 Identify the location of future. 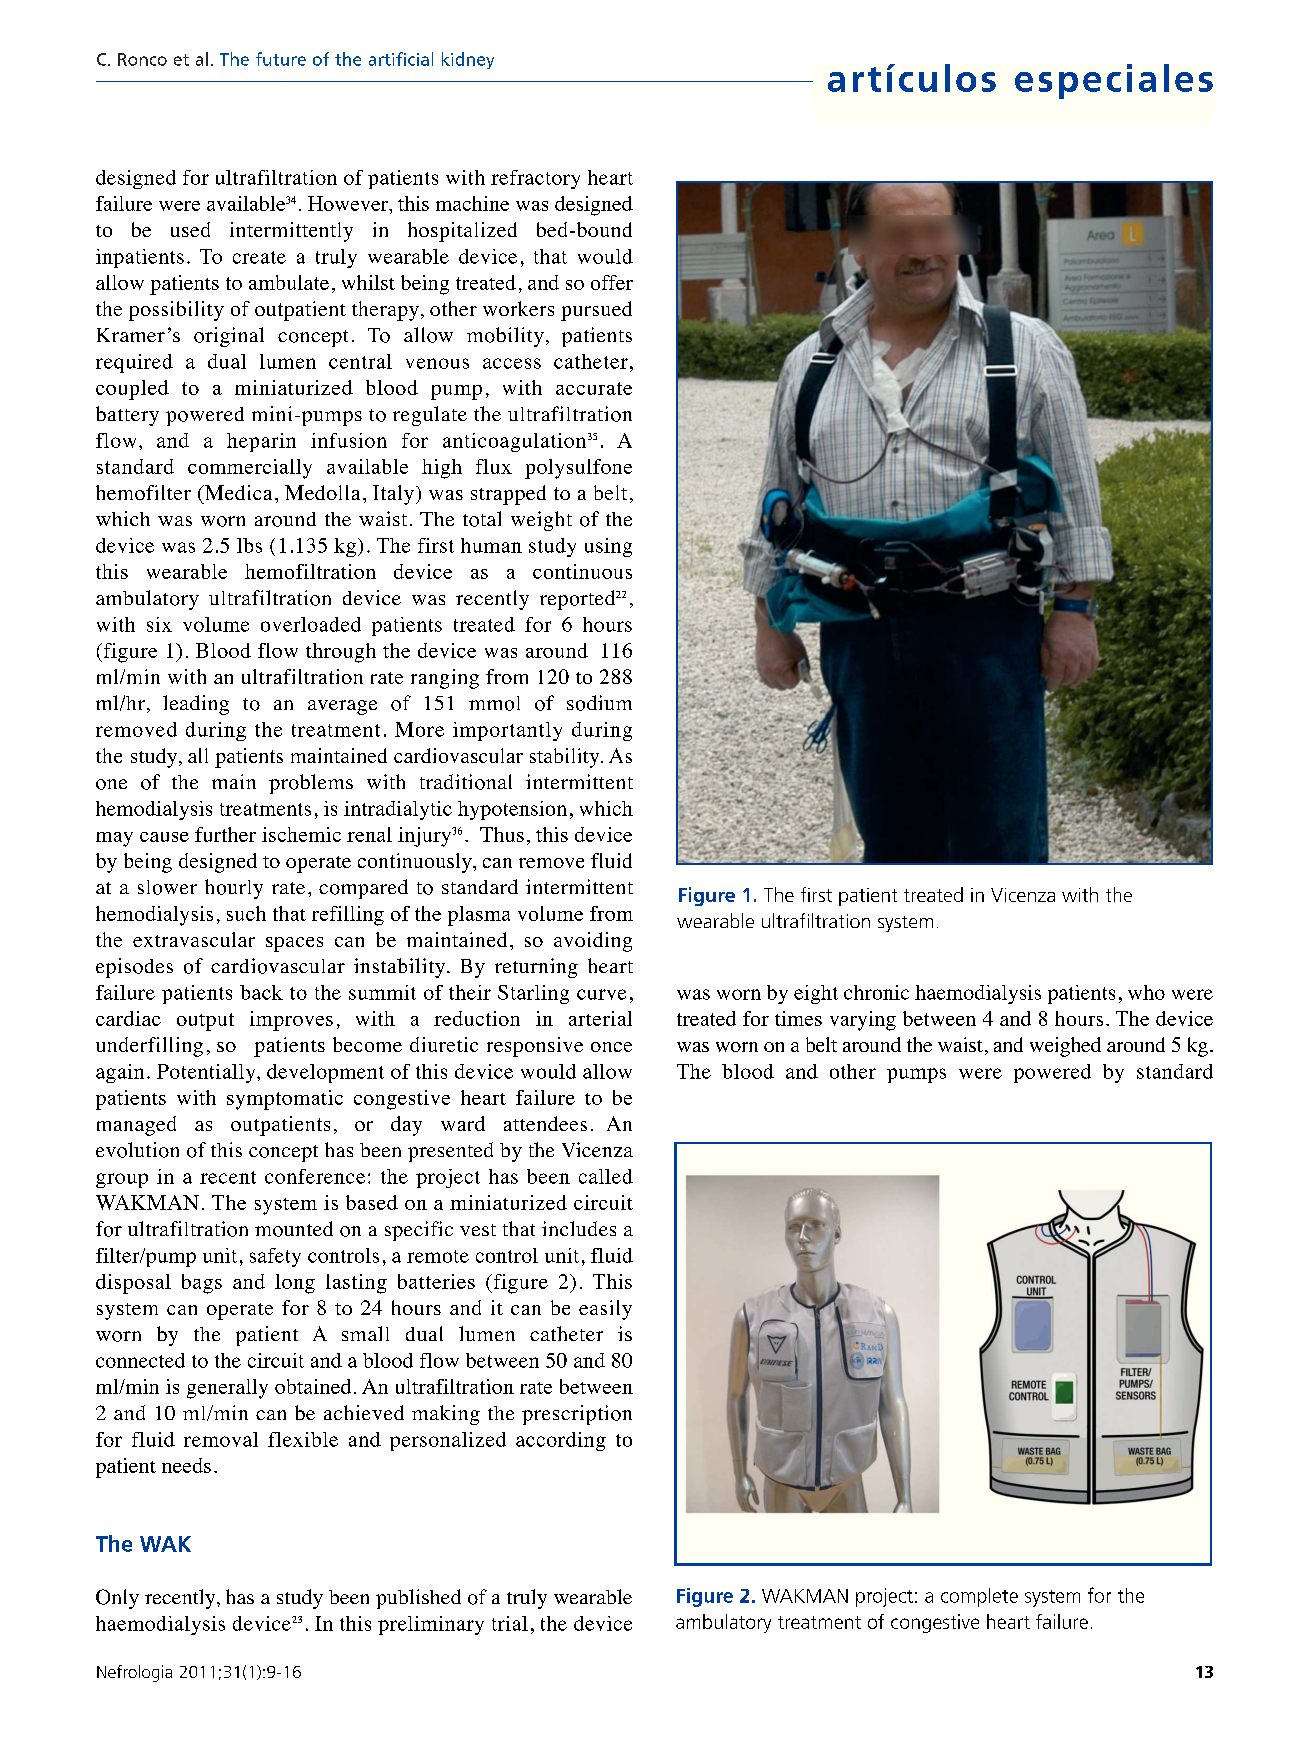
(281, 59).
